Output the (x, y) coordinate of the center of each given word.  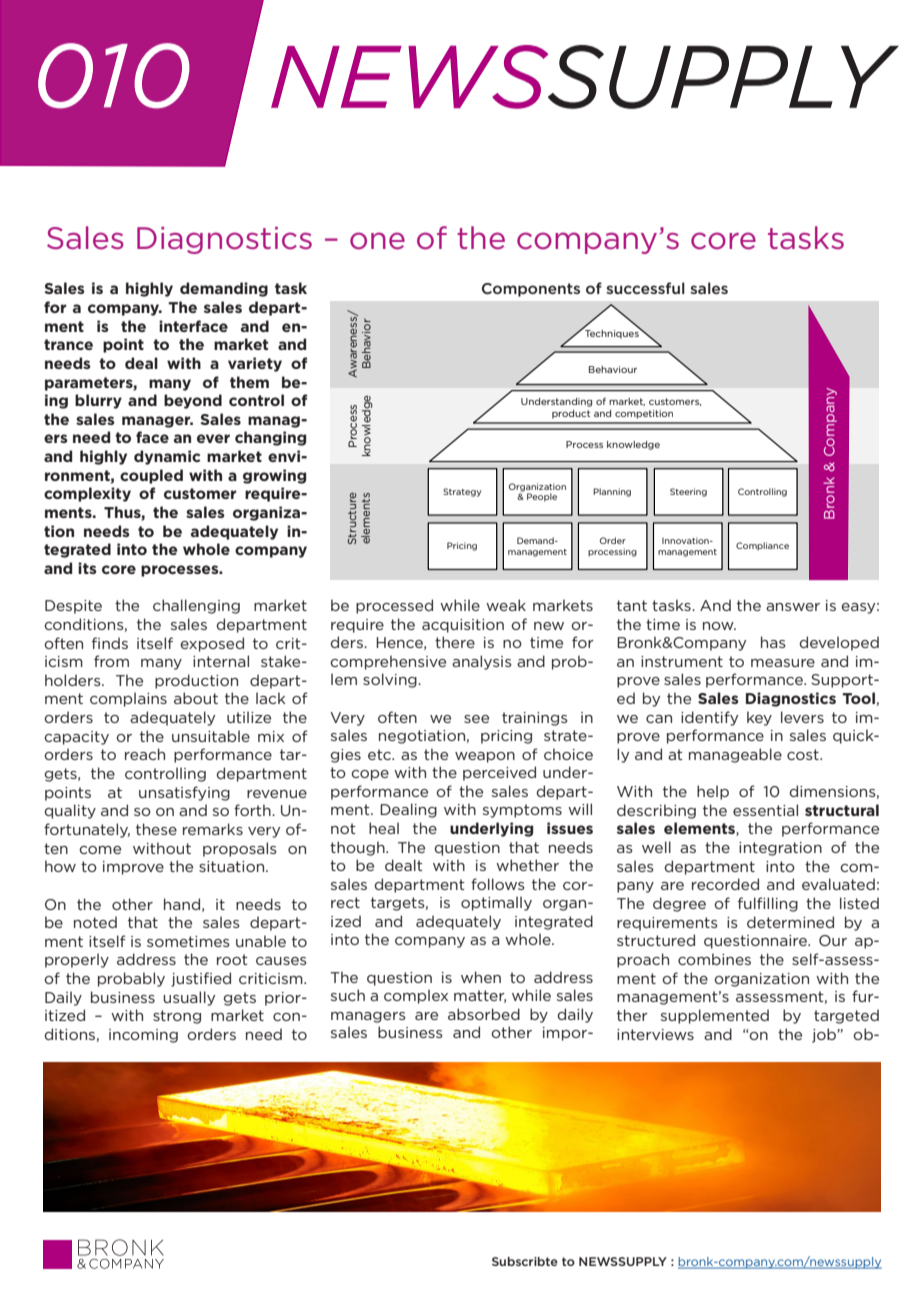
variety (255, 364)
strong (177, 1017)
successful (645, 288)
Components (531, 290)
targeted (846, 1016)
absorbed (484, 1014)
